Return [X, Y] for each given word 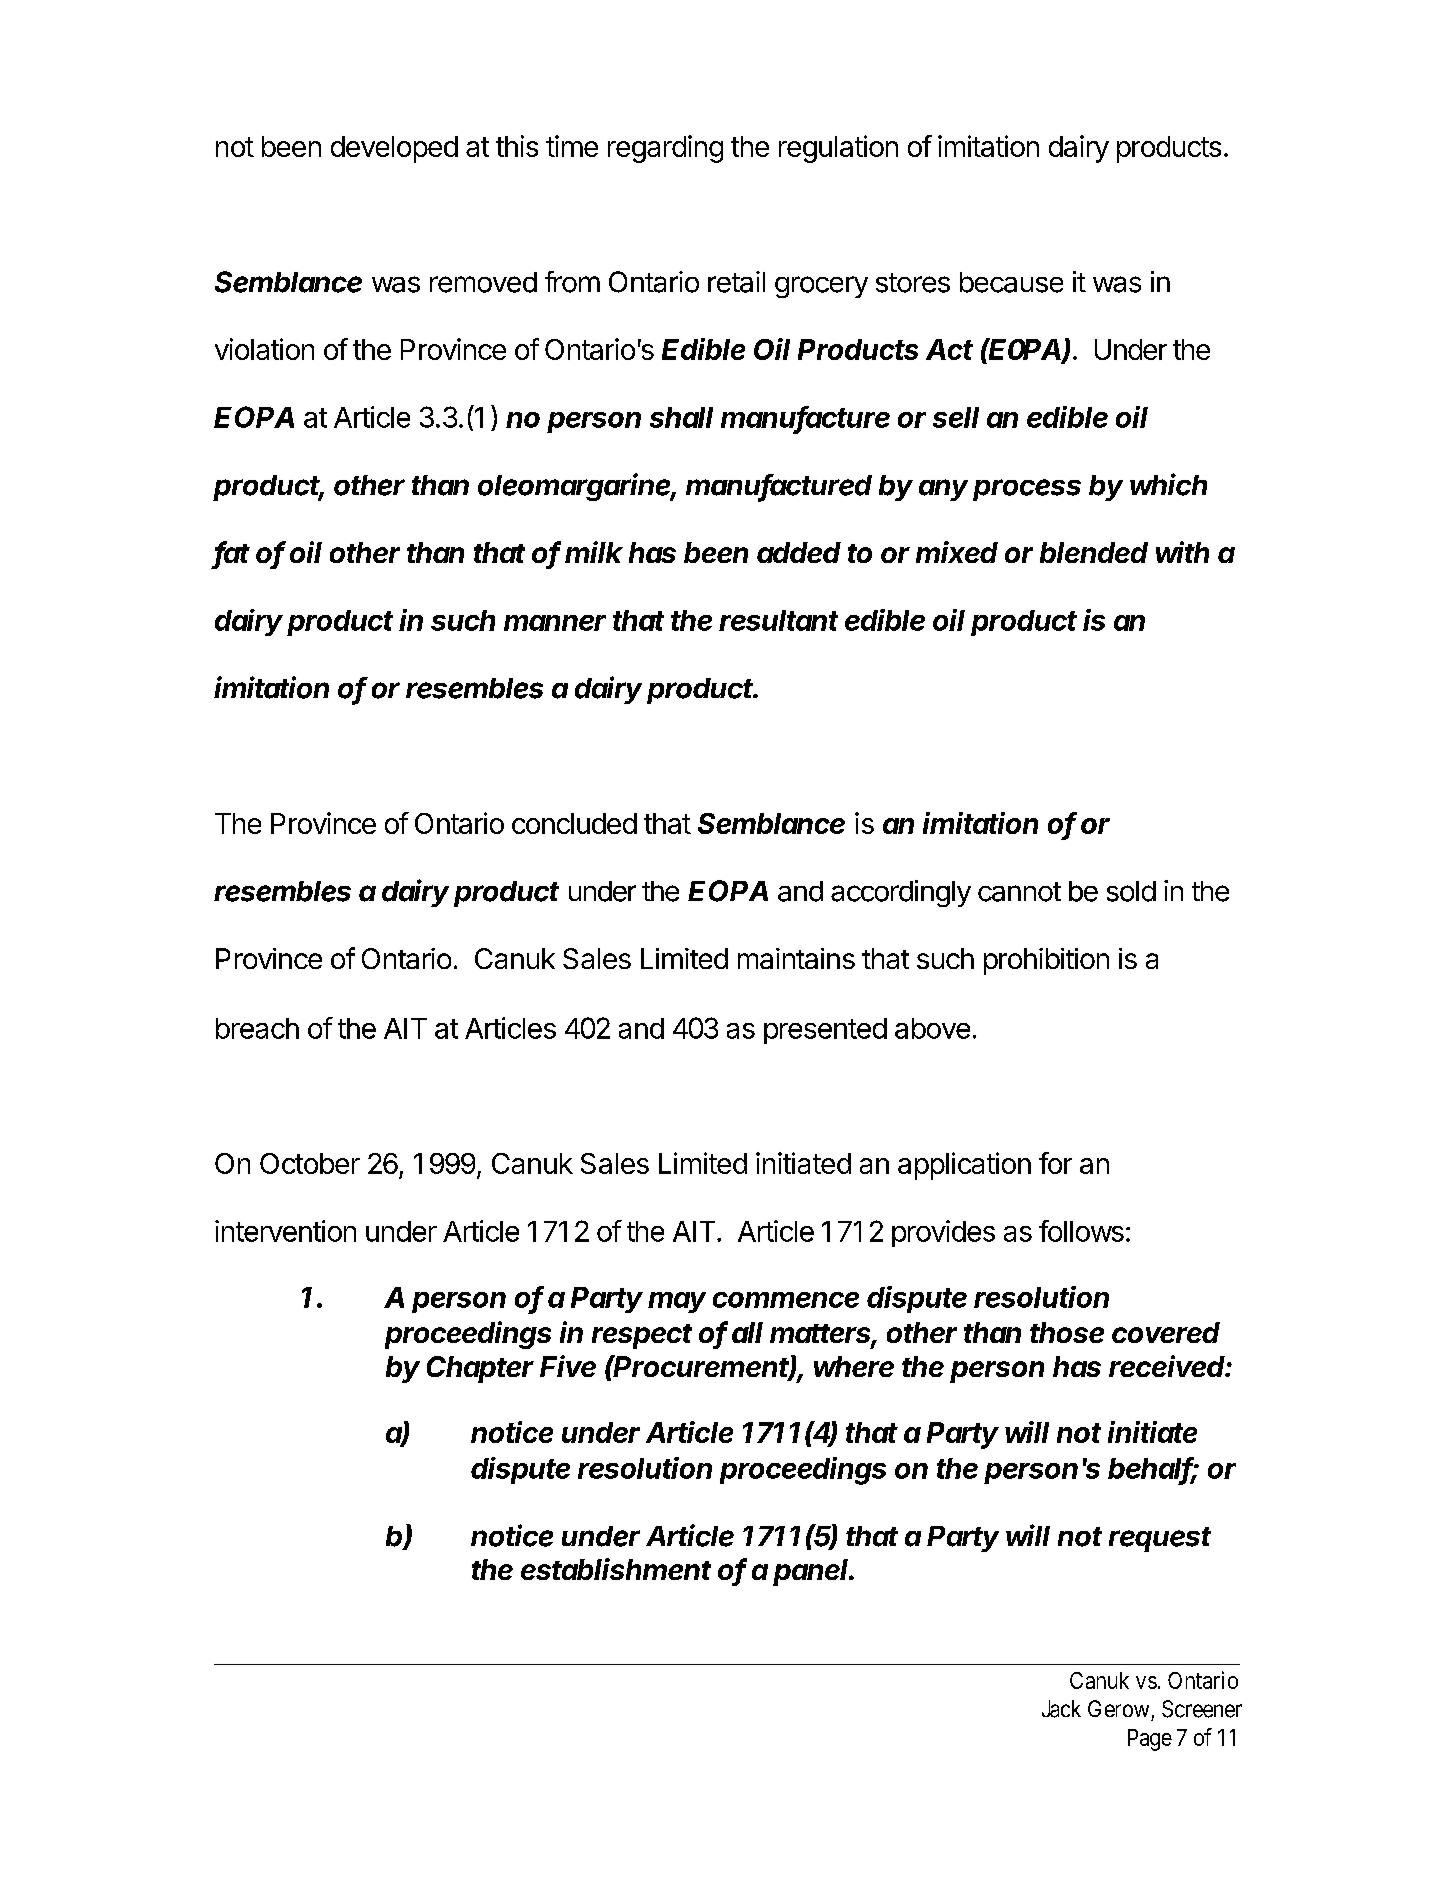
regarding [665, 149]
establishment [616, 1569]
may [677, 1302]
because [1011, 282]
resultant [778, 620]
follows [1081, 1231]
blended [1094, 552]
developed [394, 149]
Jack [1061, 1709]
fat [232, 553]
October [310, 1163]
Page [1150, 1740]
